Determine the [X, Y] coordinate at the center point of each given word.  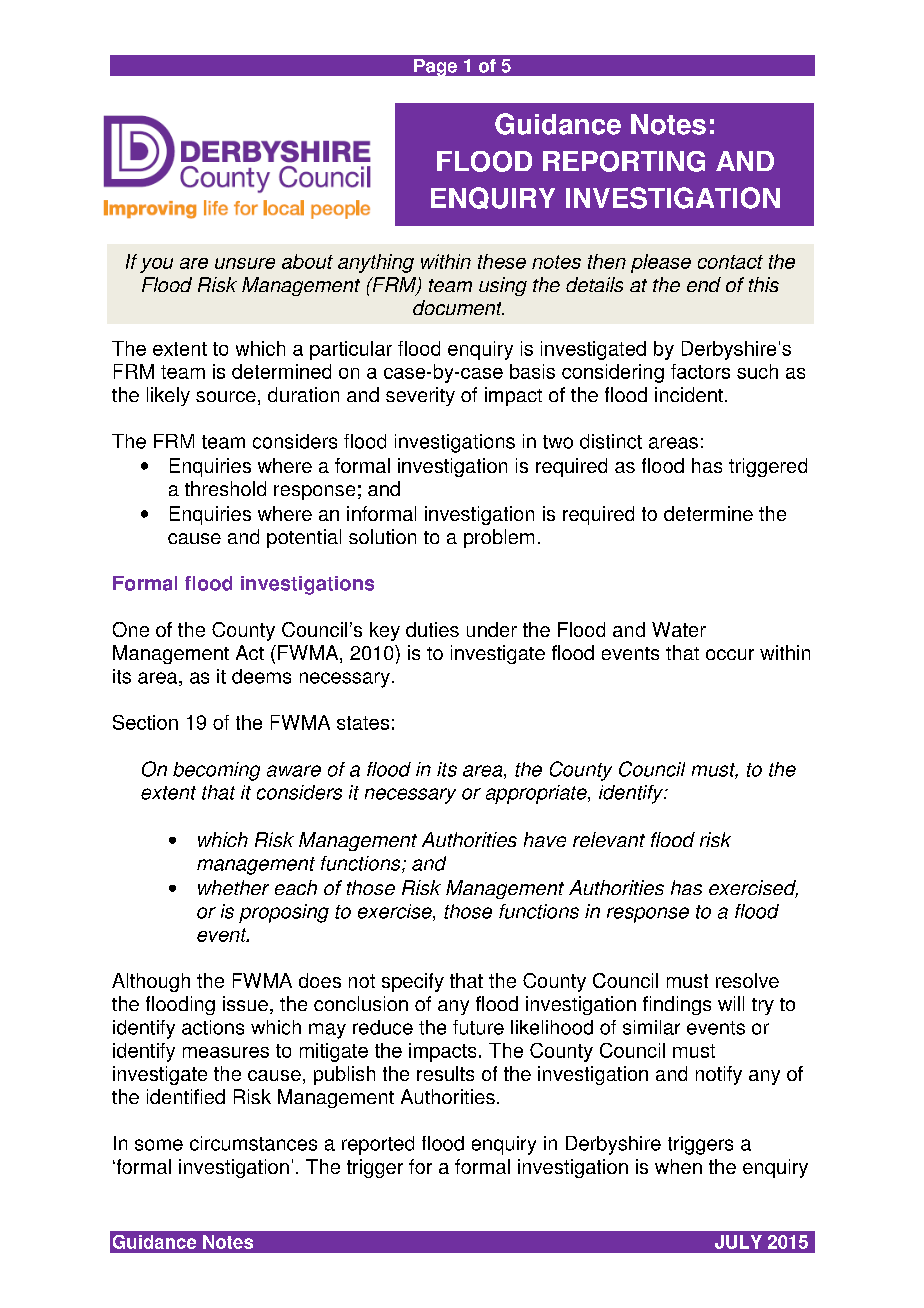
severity [420, 396]
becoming [216, 771]
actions [213, 1027]
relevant [609, 839]
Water [679, 629]
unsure [245, 263]
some [159, 1145]
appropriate [537, 794]
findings [677, 1005]
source [226, 396]
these [502, 261]
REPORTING [624, 161]
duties [432, 629]
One [131, 629]
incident [689, 394]
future [478, 1027]
